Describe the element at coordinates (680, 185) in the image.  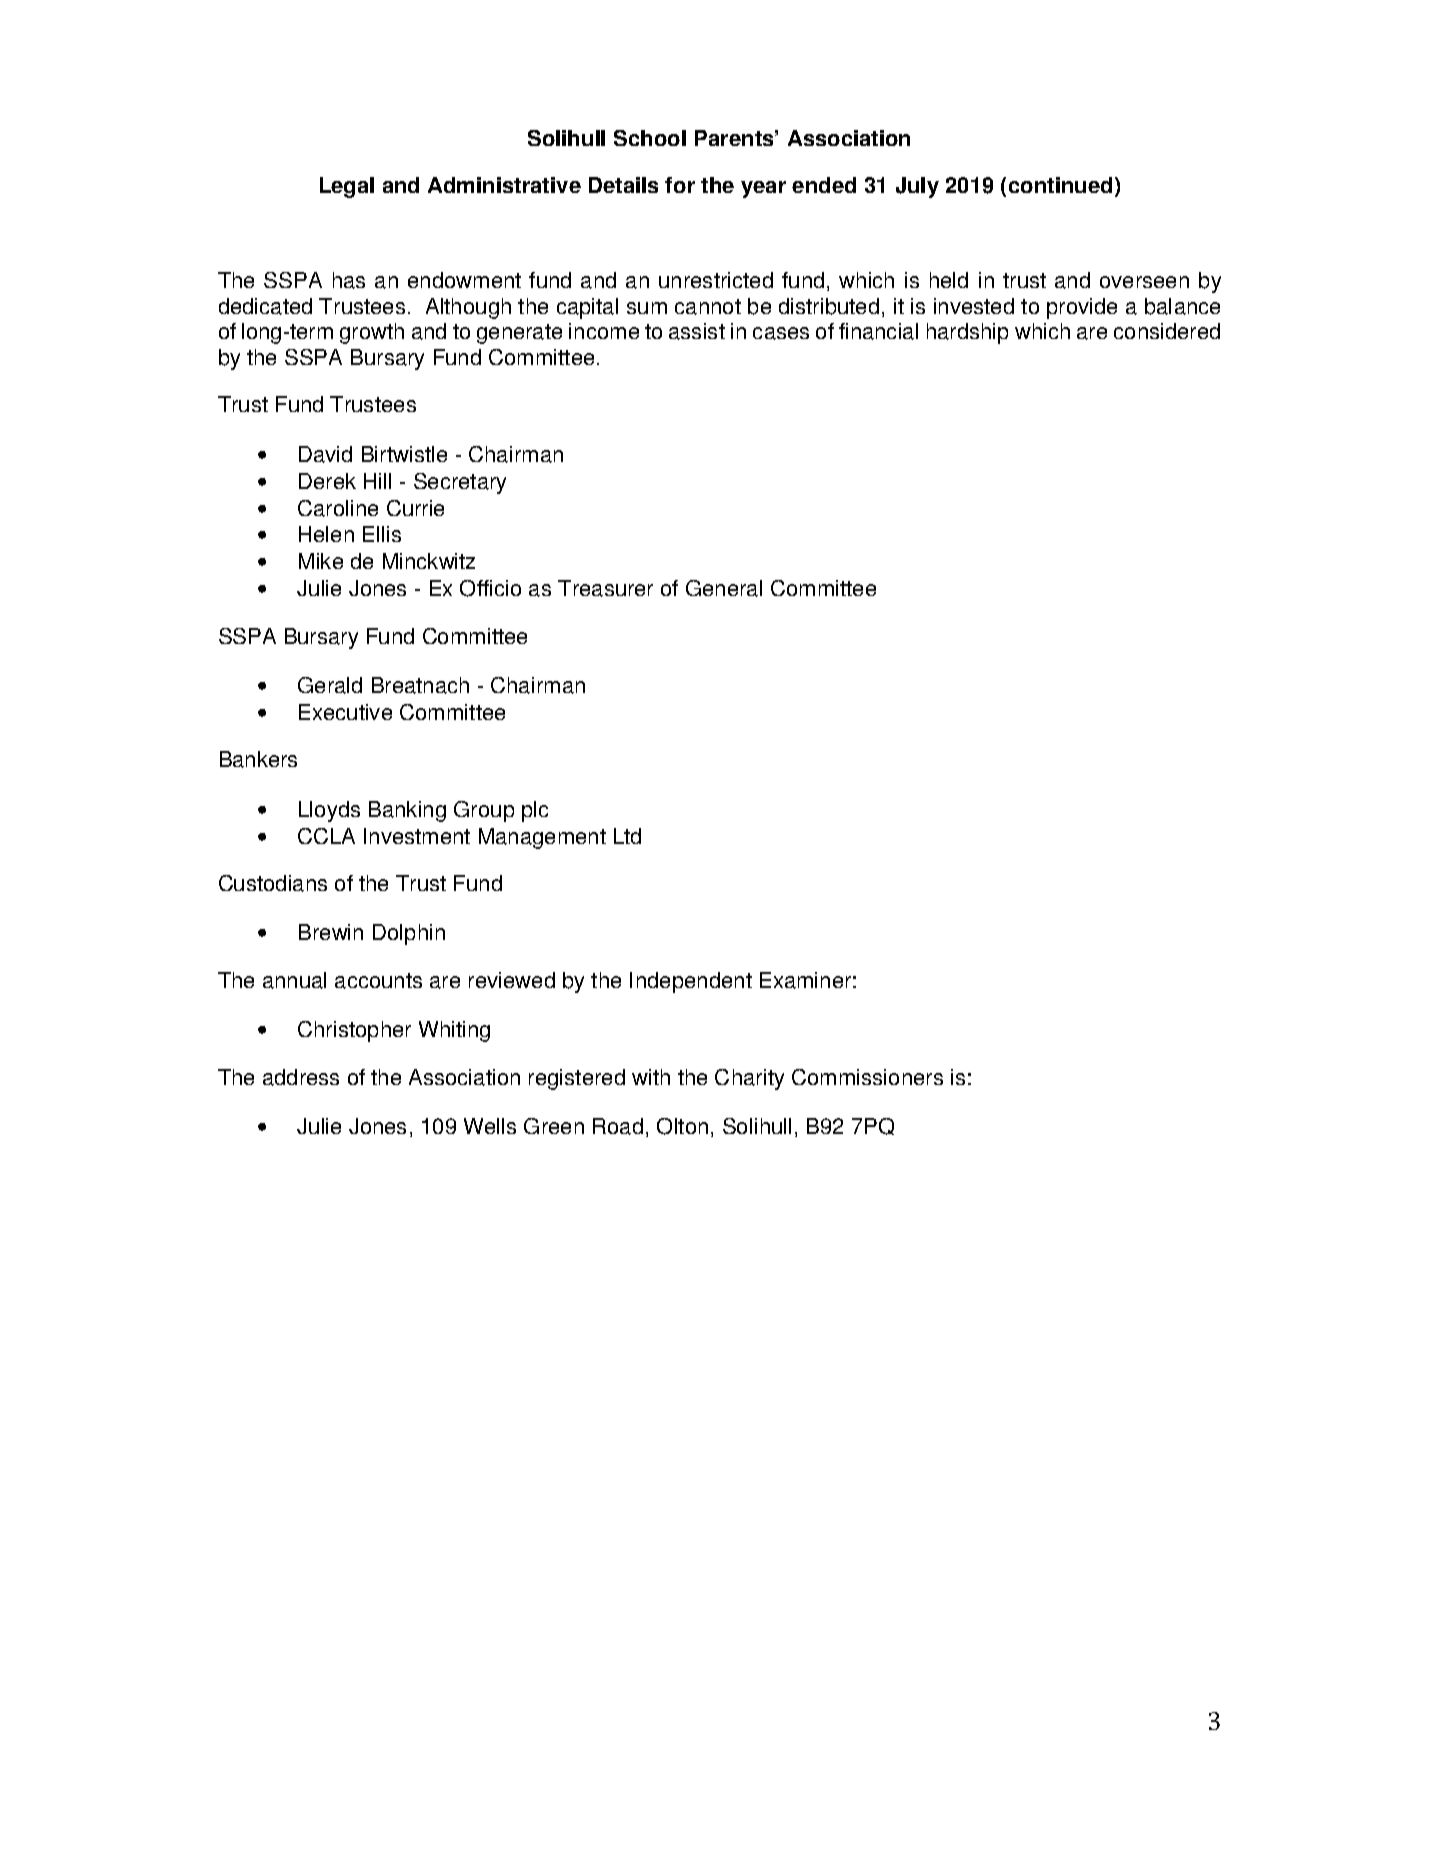
I see `for` at that location.
